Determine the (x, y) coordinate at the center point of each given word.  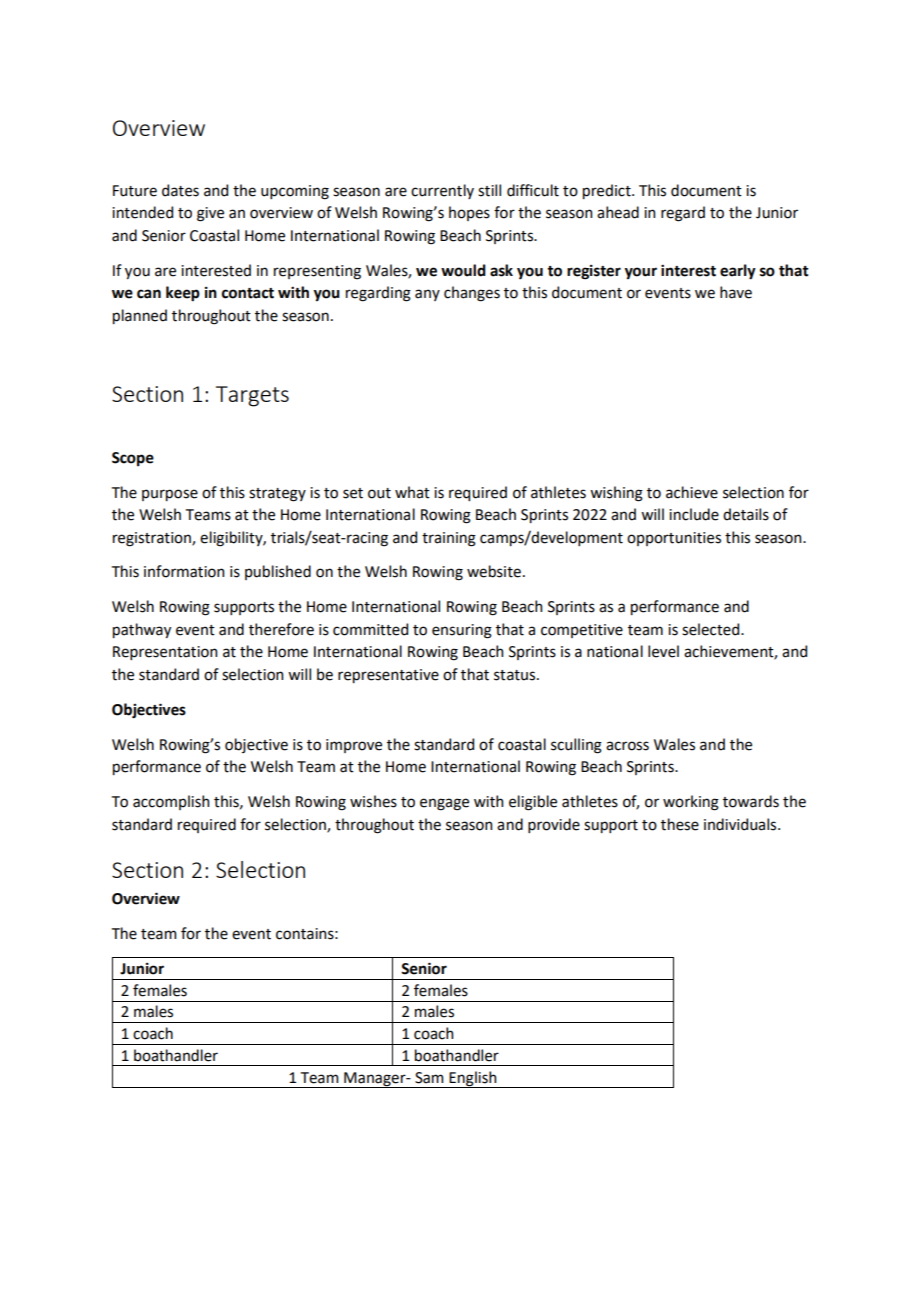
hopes (469, 213)
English (473, 1079)
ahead (618, 212)
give (210, 214)
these (680, 824)
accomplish (171, 802)
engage (444, 804)
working (691, 803)
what (412, 492)
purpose (170, 495)
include (694, 514)
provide (554, 825)
